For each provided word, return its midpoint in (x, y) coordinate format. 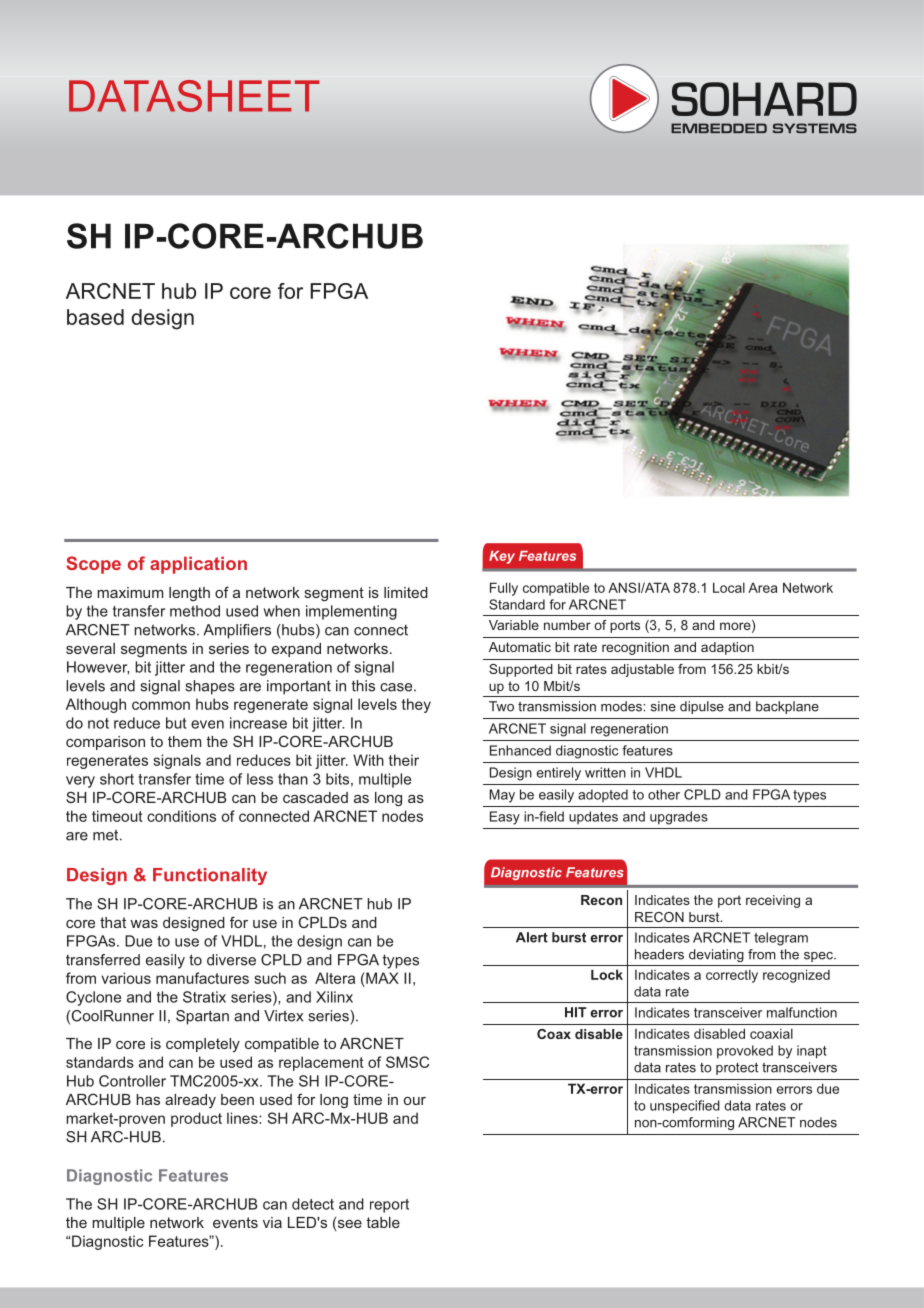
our (415, 1101)
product (196, 1119)
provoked (745, 1052)
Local (729, 587)
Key (502, 557)
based (95, 317)
